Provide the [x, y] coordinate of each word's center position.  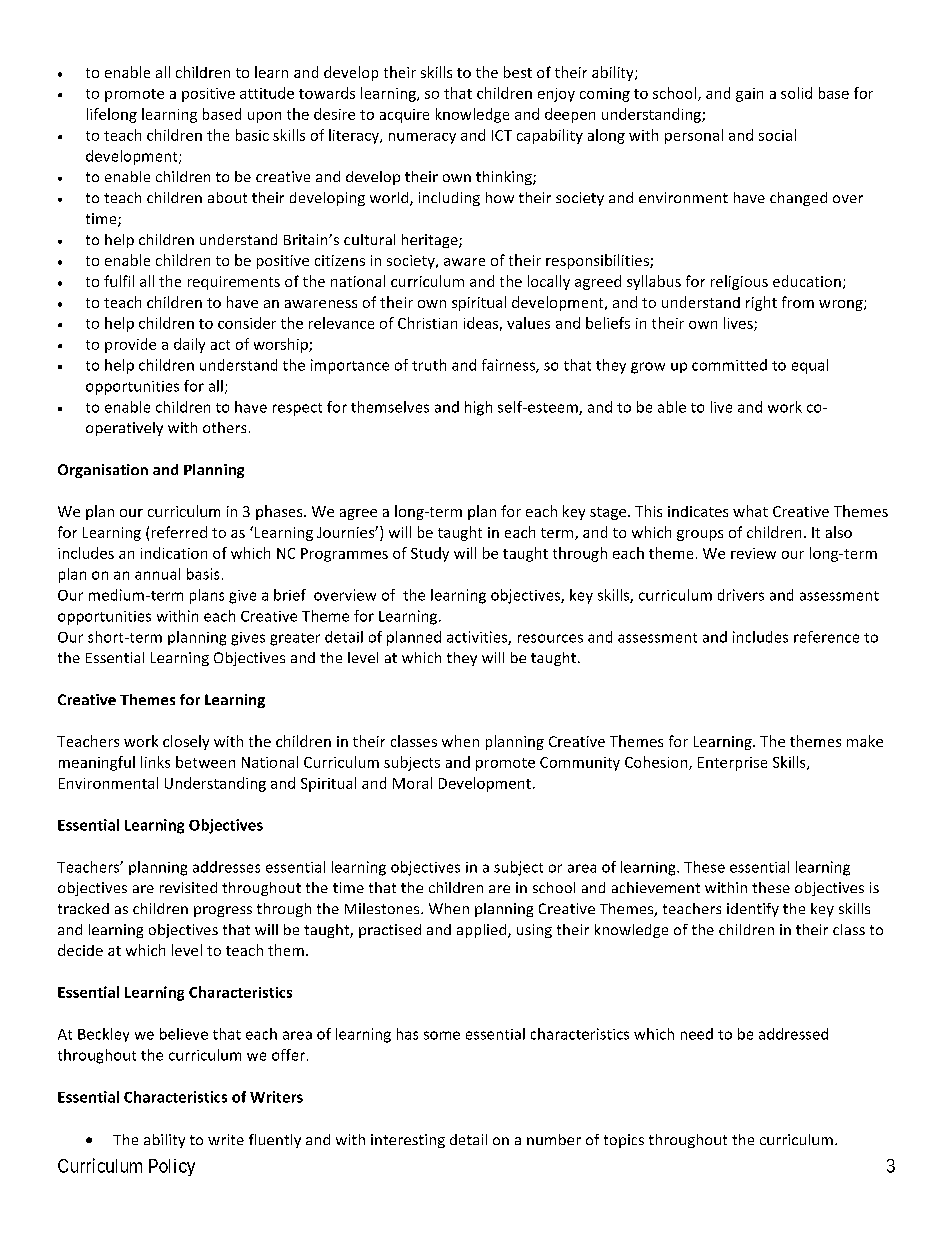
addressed [793, 1034]
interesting [408, 1141]
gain [749, 95]
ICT [502, 135]
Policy [172, 1167]
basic [252, 135]
